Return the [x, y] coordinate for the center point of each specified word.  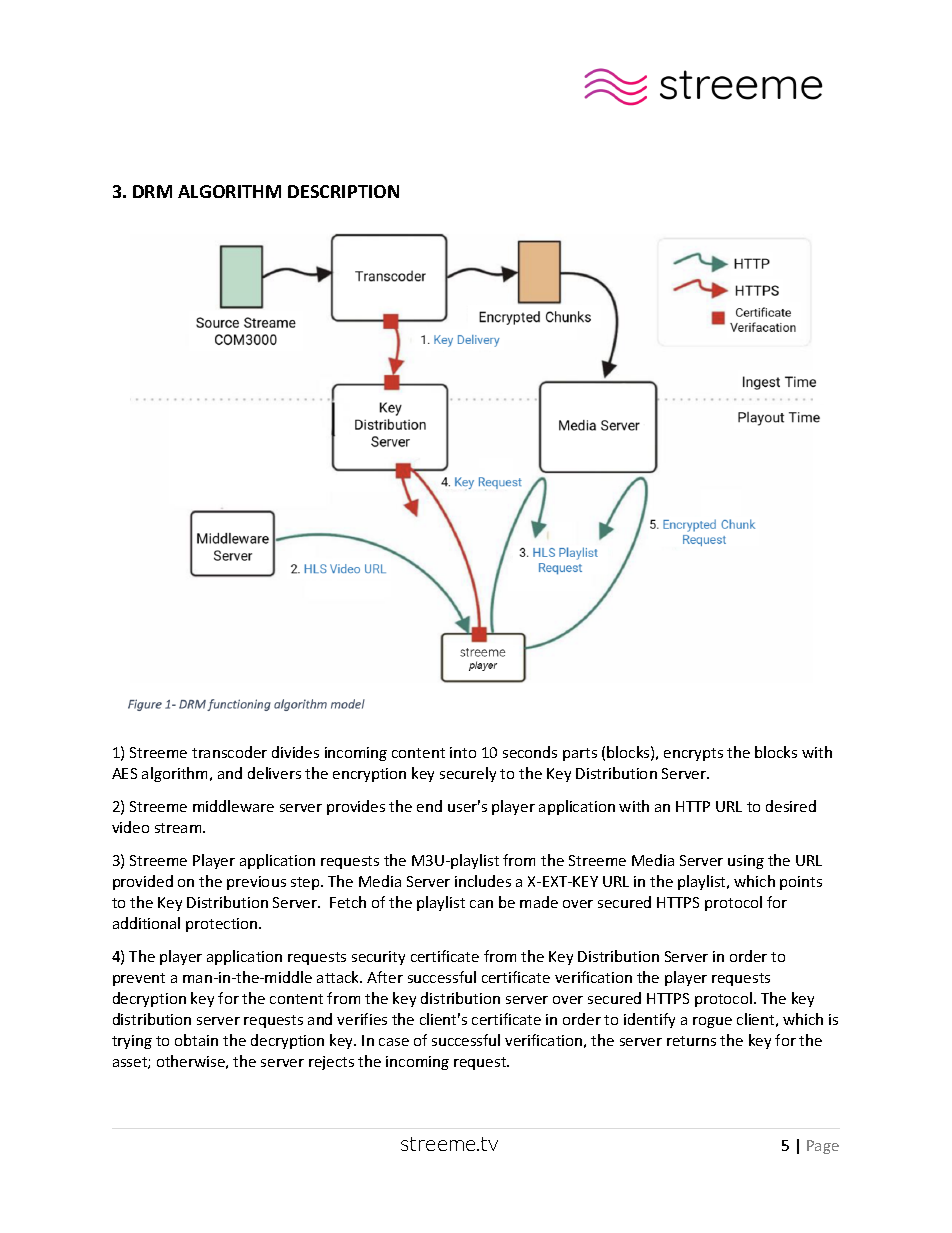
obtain [196, 1040]
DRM [152, 191]
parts [580, 754]
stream [179, 828]
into [463, 752]
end [429, 806]
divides [295, 752]
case [394, 1042]
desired [791, 806]
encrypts [693, 754]
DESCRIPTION [343, 191]
